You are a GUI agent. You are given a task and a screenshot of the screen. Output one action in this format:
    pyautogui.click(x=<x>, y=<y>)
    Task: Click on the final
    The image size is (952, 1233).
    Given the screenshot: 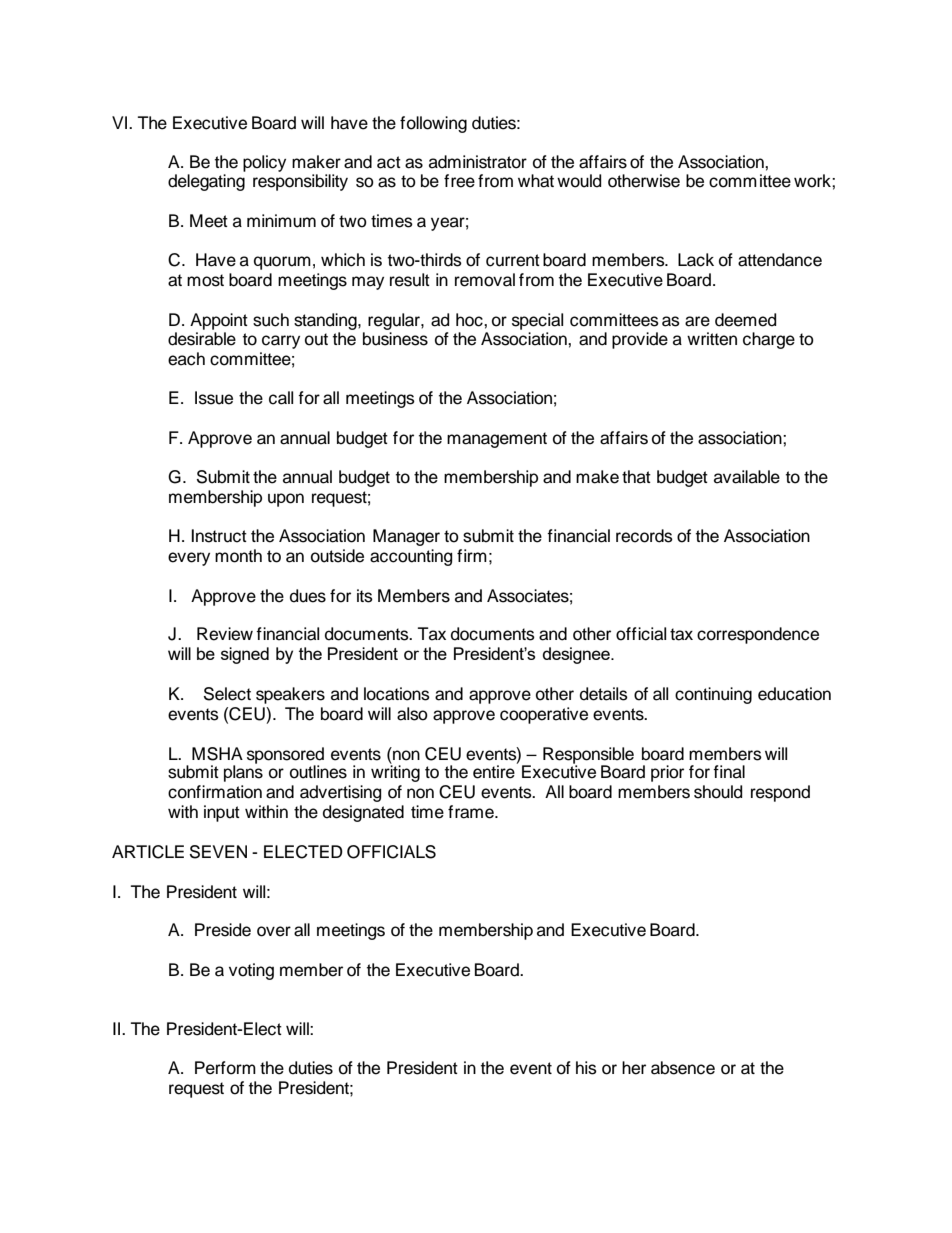 What is the action you would take?
    pyautogui.click(x=729, y=772)
